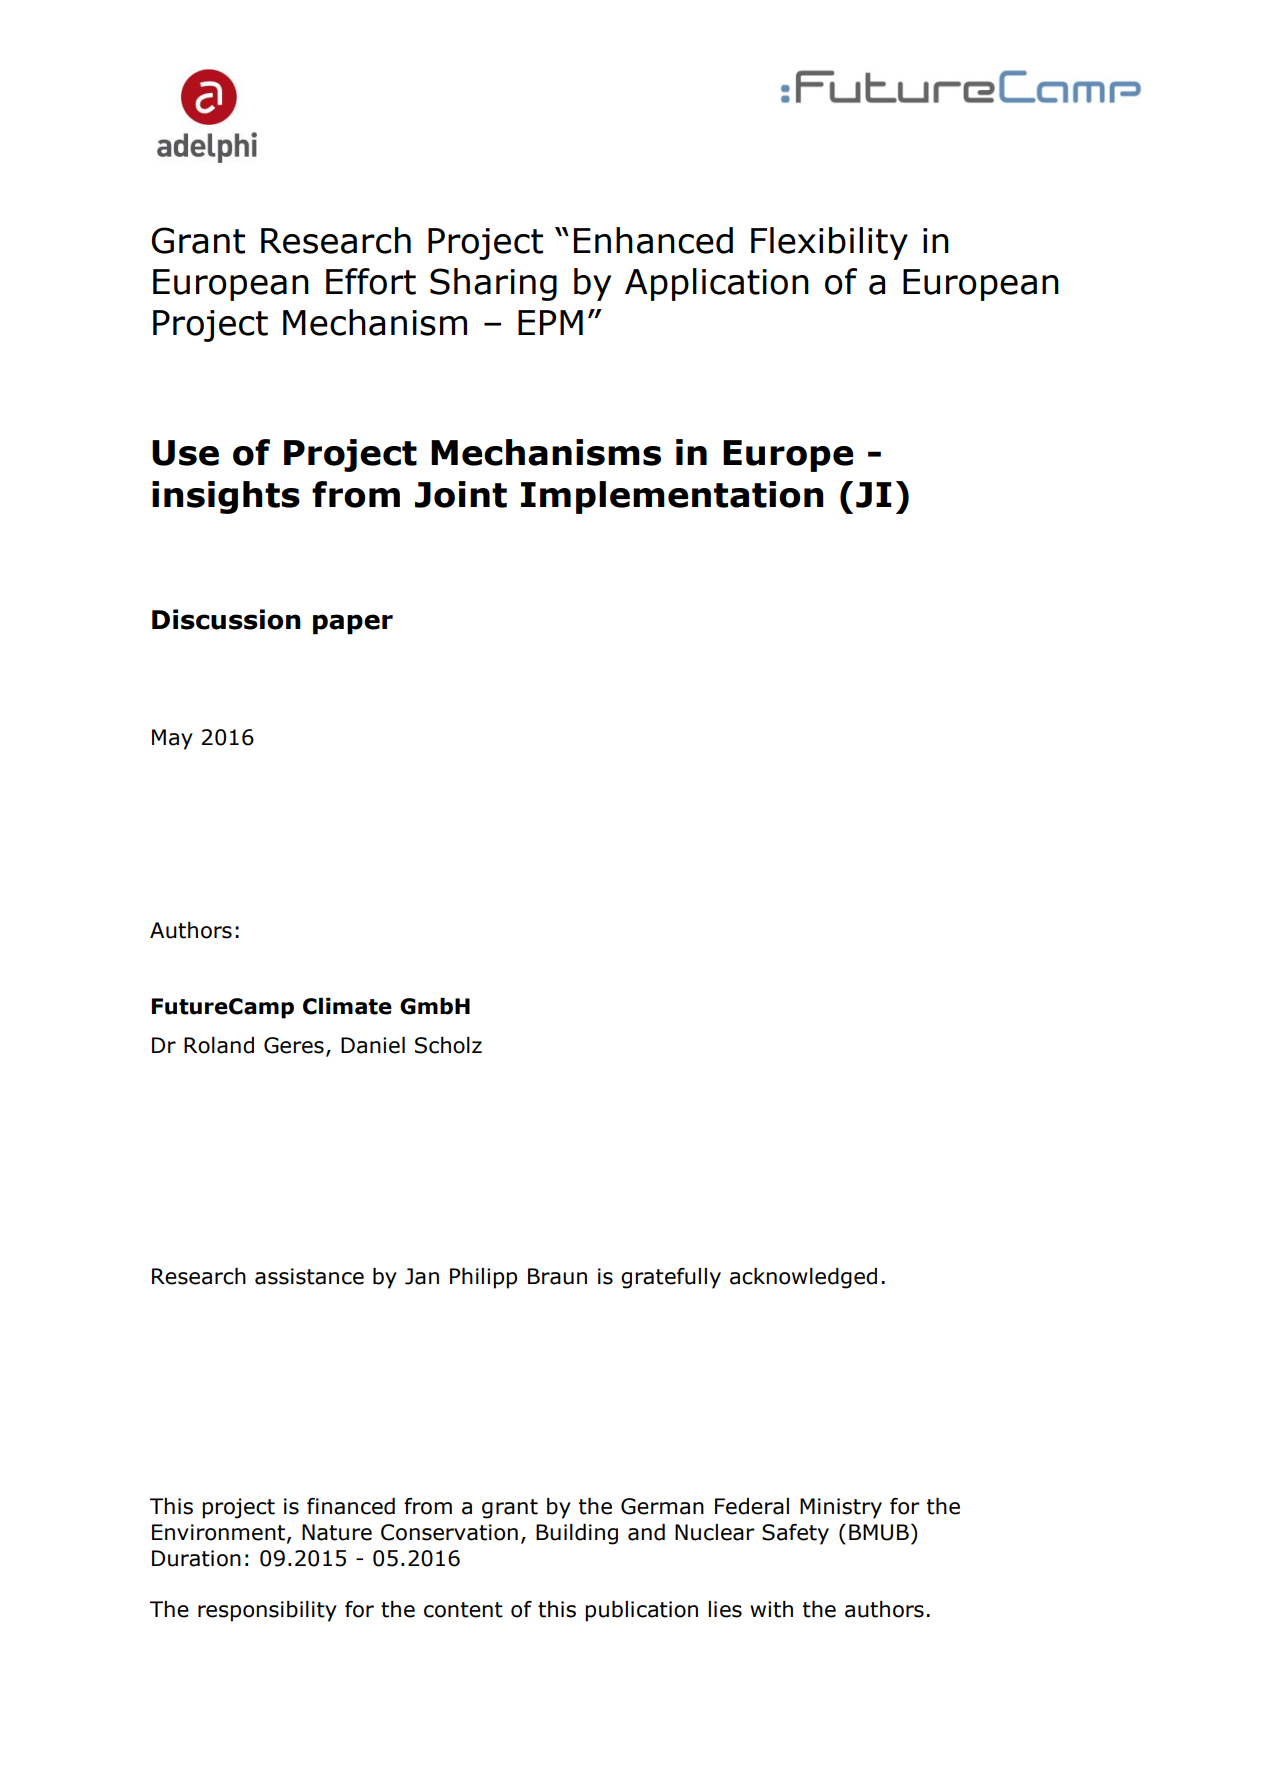  What do you see at coordinates (267, 1611) in the page?
I see `responsibility` at bounding box center [267, 1611].
